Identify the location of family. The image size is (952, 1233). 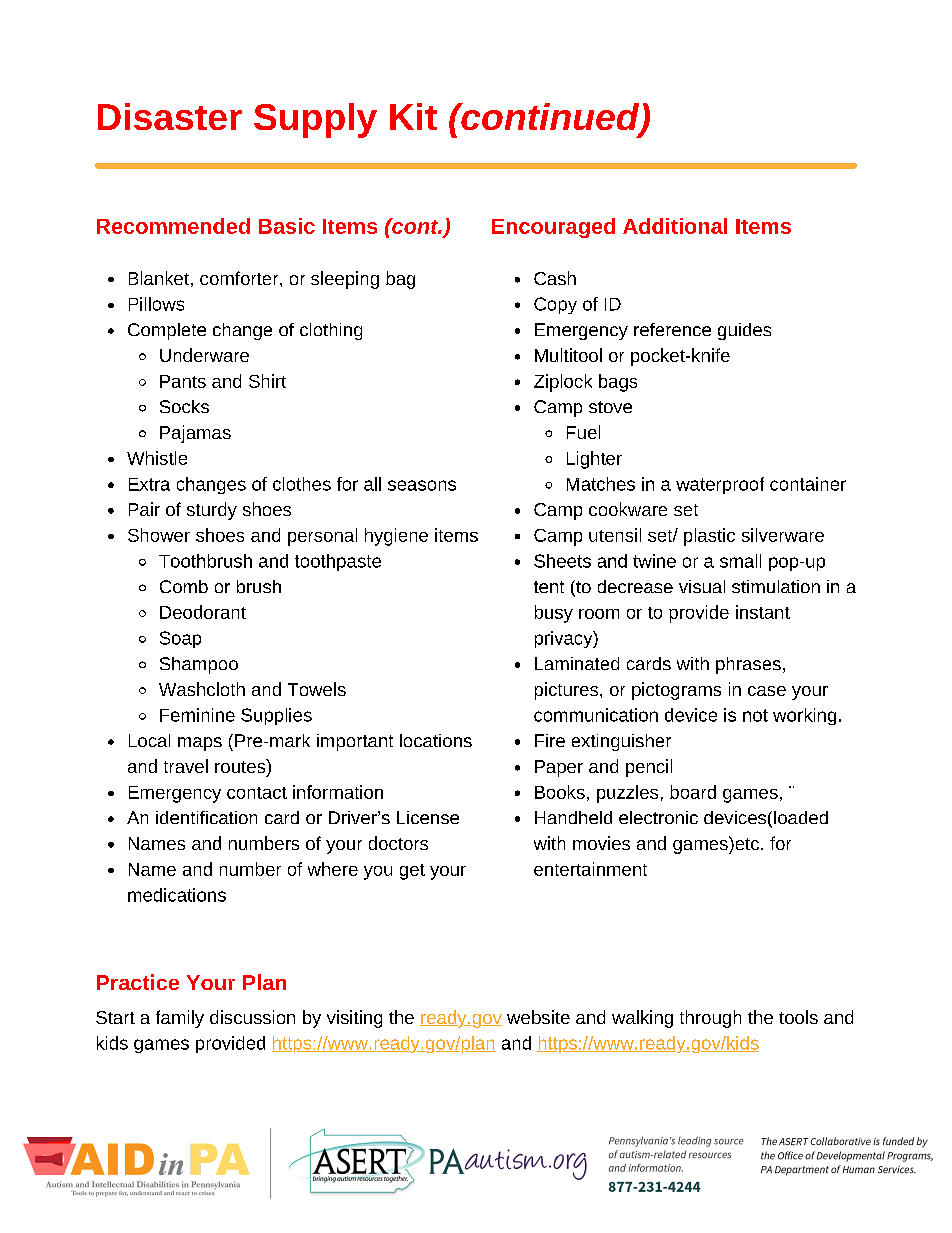
(180, 1019).
